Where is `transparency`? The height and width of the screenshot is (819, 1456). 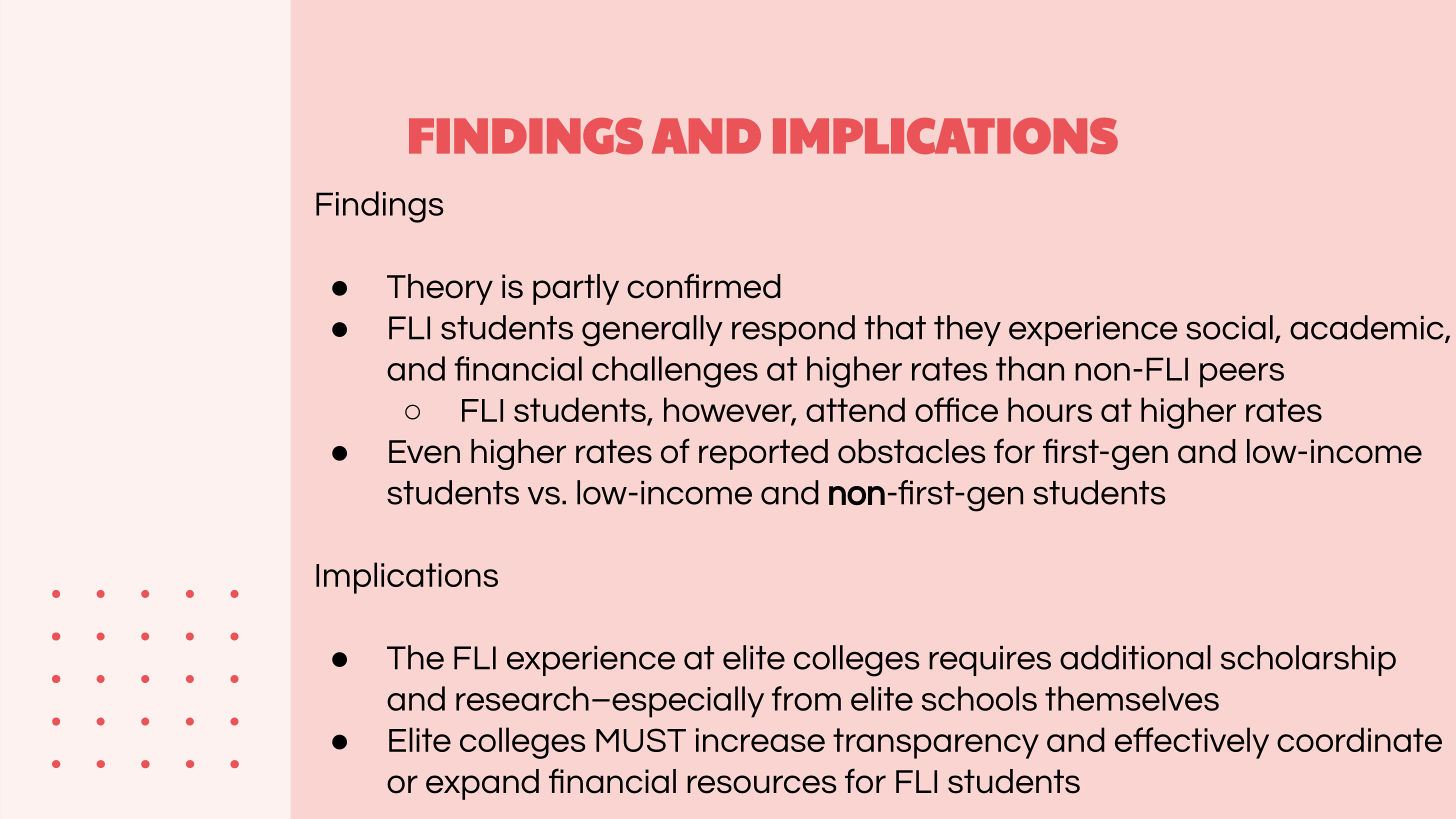
transparency is located at coordinates (936, 743).
